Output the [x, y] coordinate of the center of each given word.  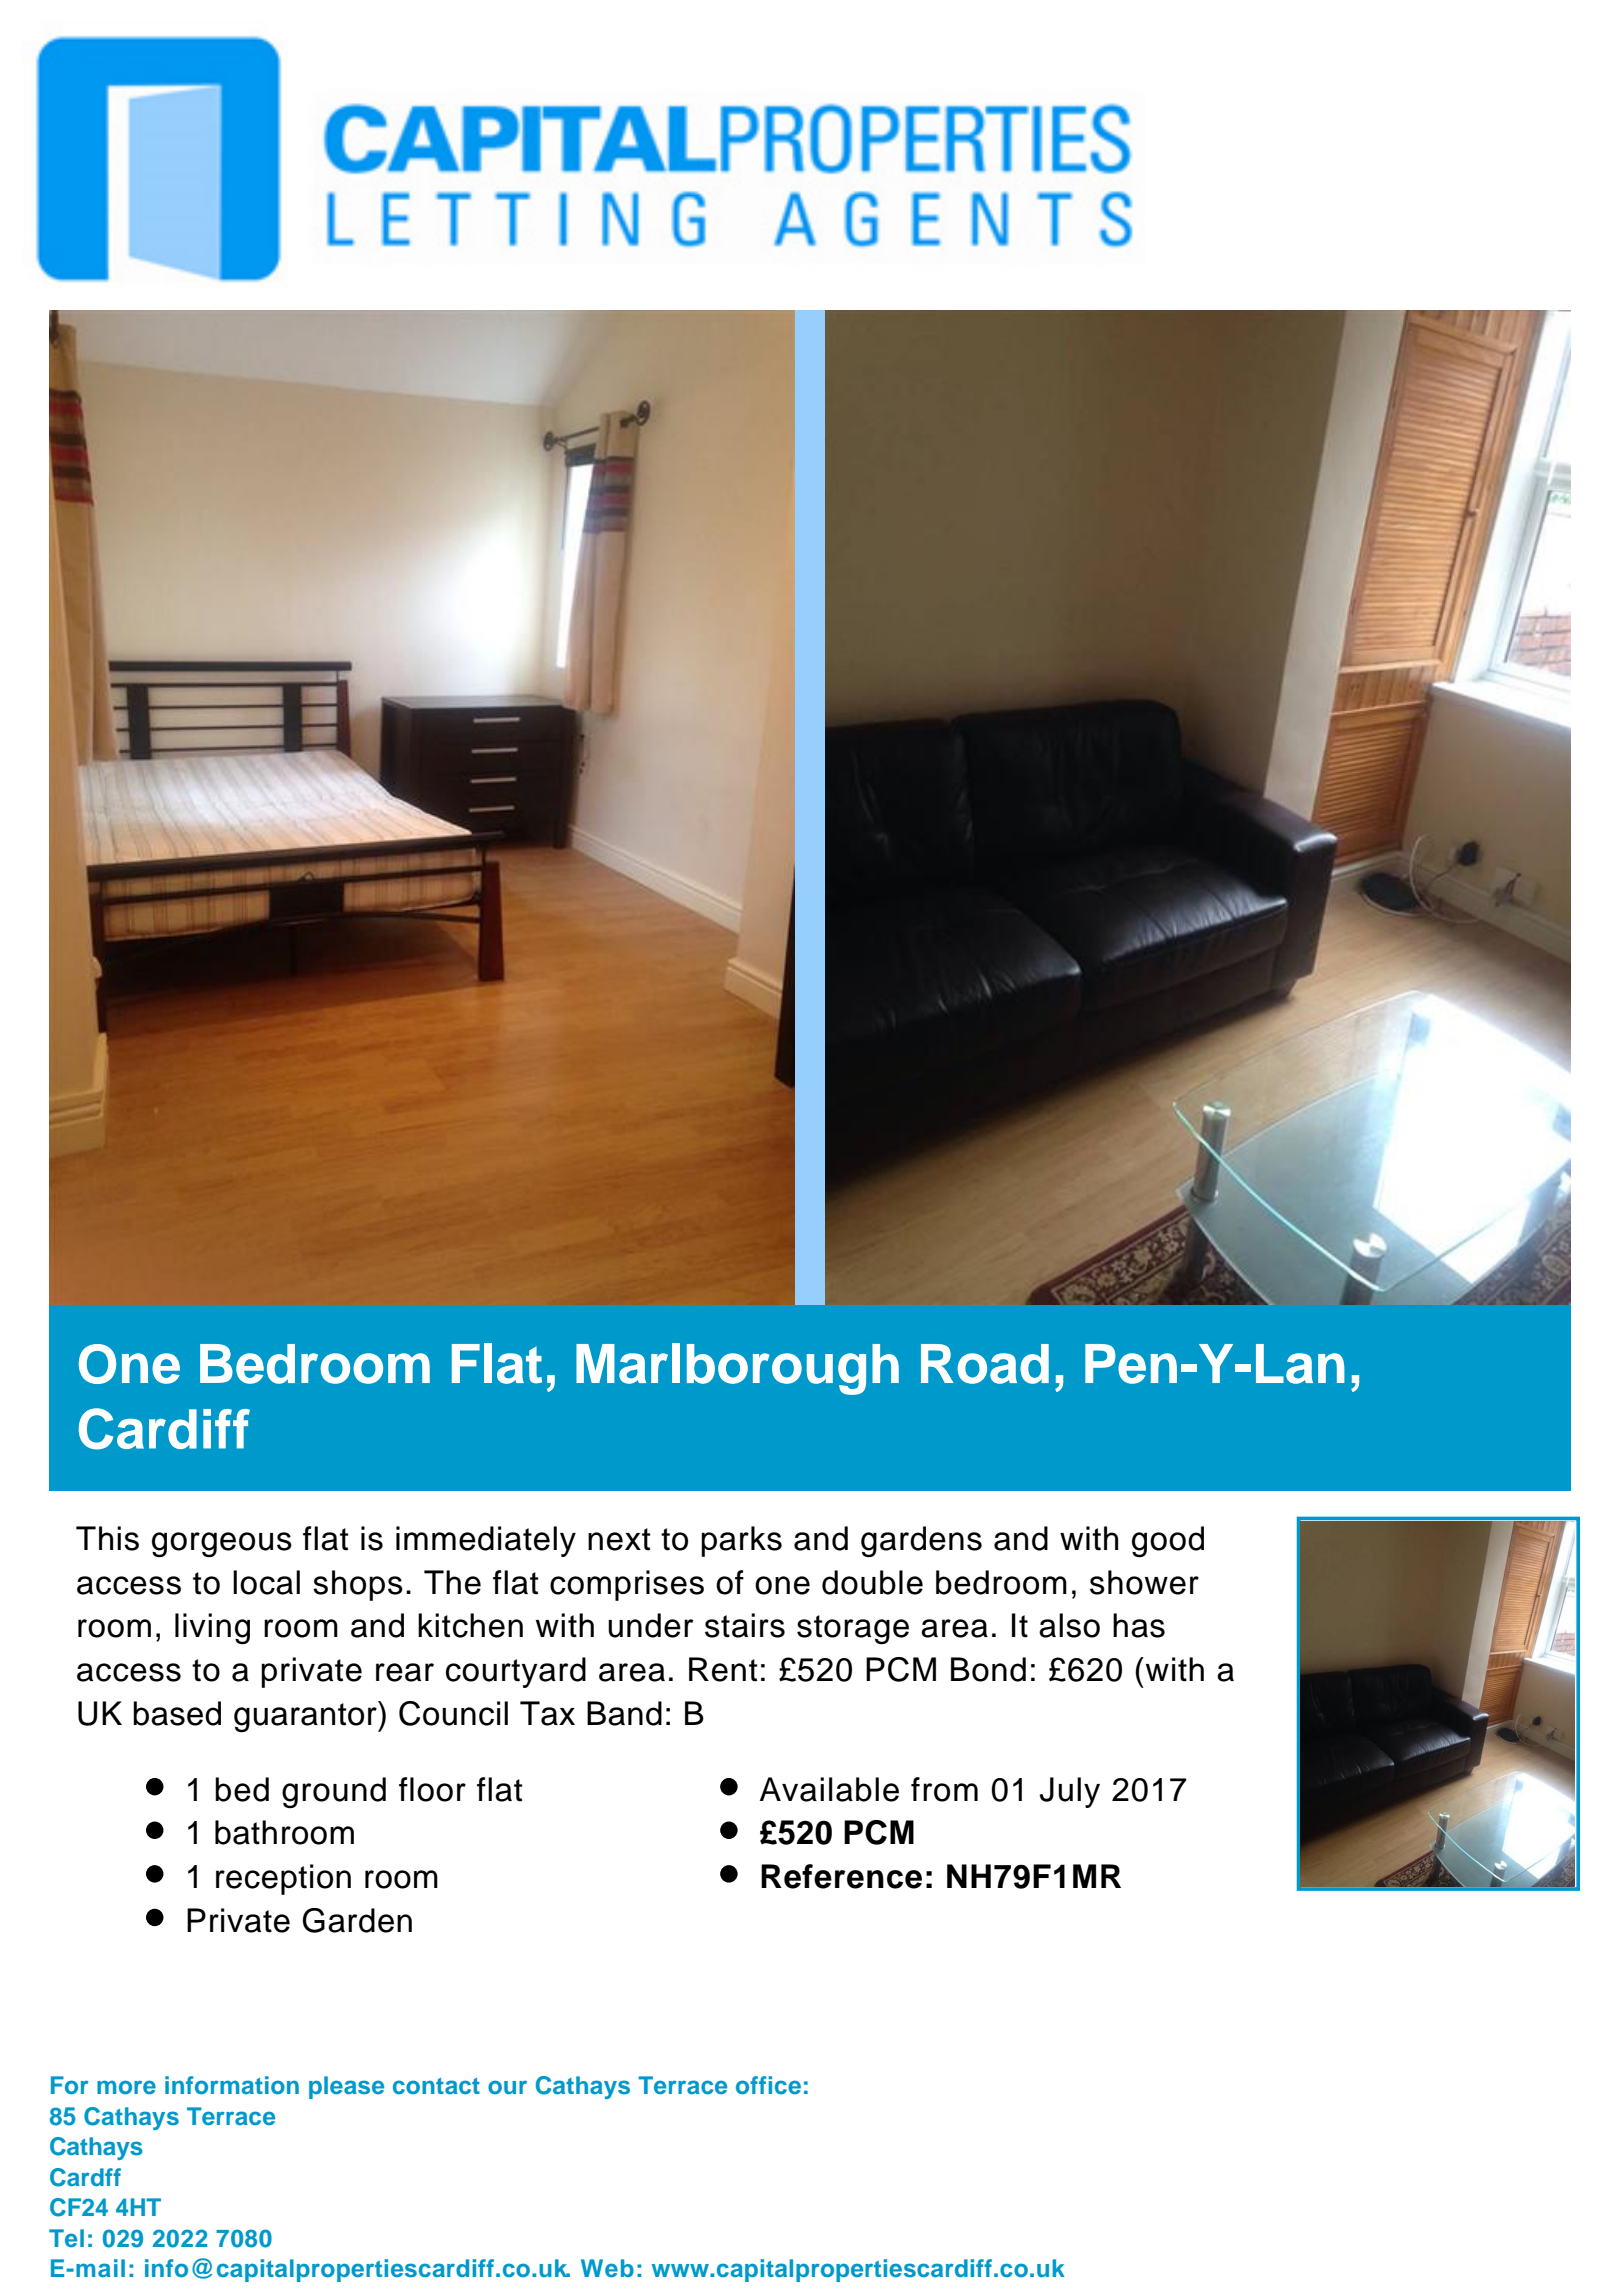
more [126, 2087]
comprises [627, 1585]
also [1069, 1625]
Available [829, 1789]
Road [985, 1364]
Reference [841, 1876]
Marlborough [737, 1369]
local [266, 1582]
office [768, 2085]
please [346, 2087]
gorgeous [222, 1545]
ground [334, 1793]
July [1070, 1792]
